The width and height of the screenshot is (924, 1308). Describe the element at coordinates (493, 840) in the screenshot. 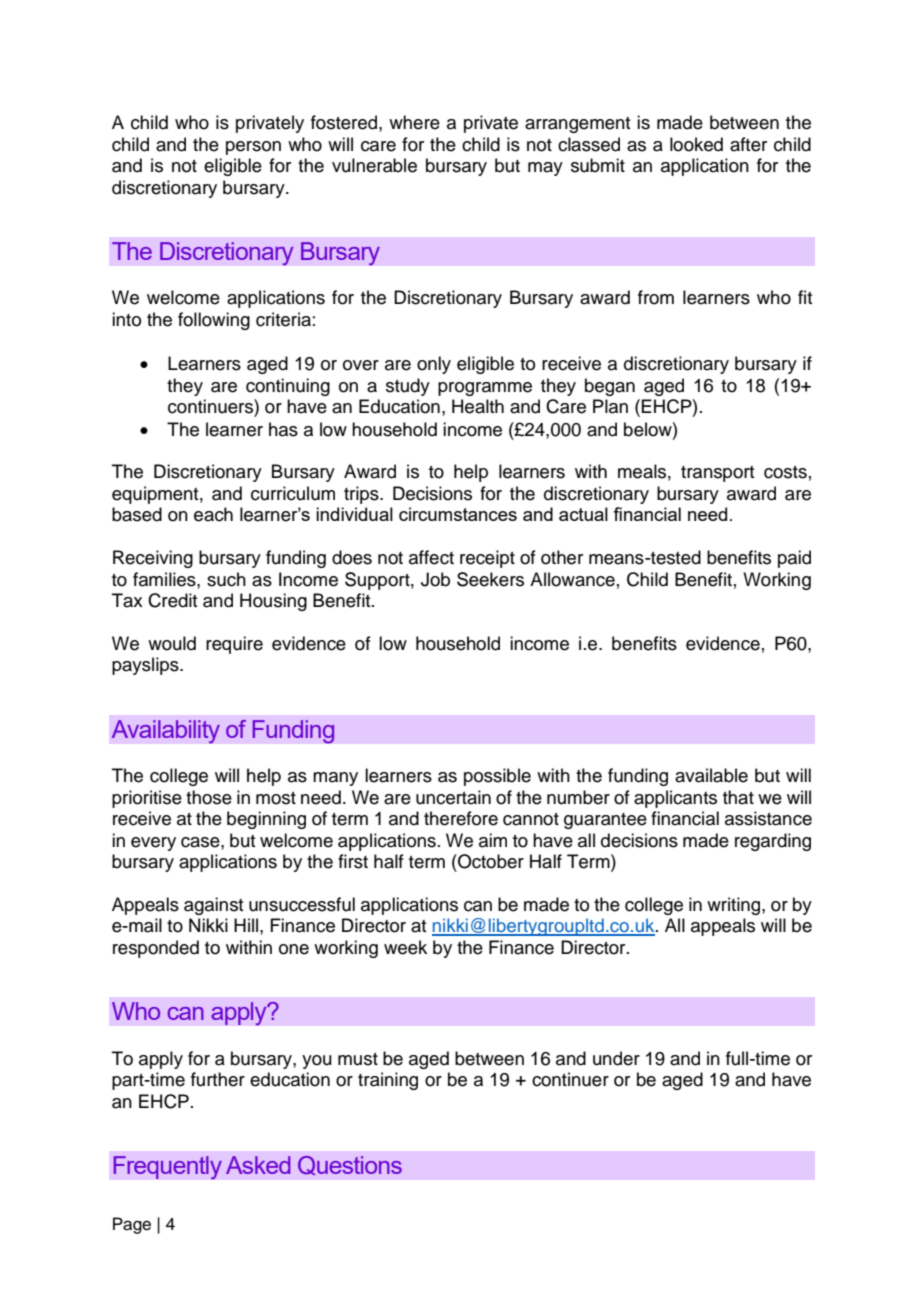

I see `aim` at that location.
